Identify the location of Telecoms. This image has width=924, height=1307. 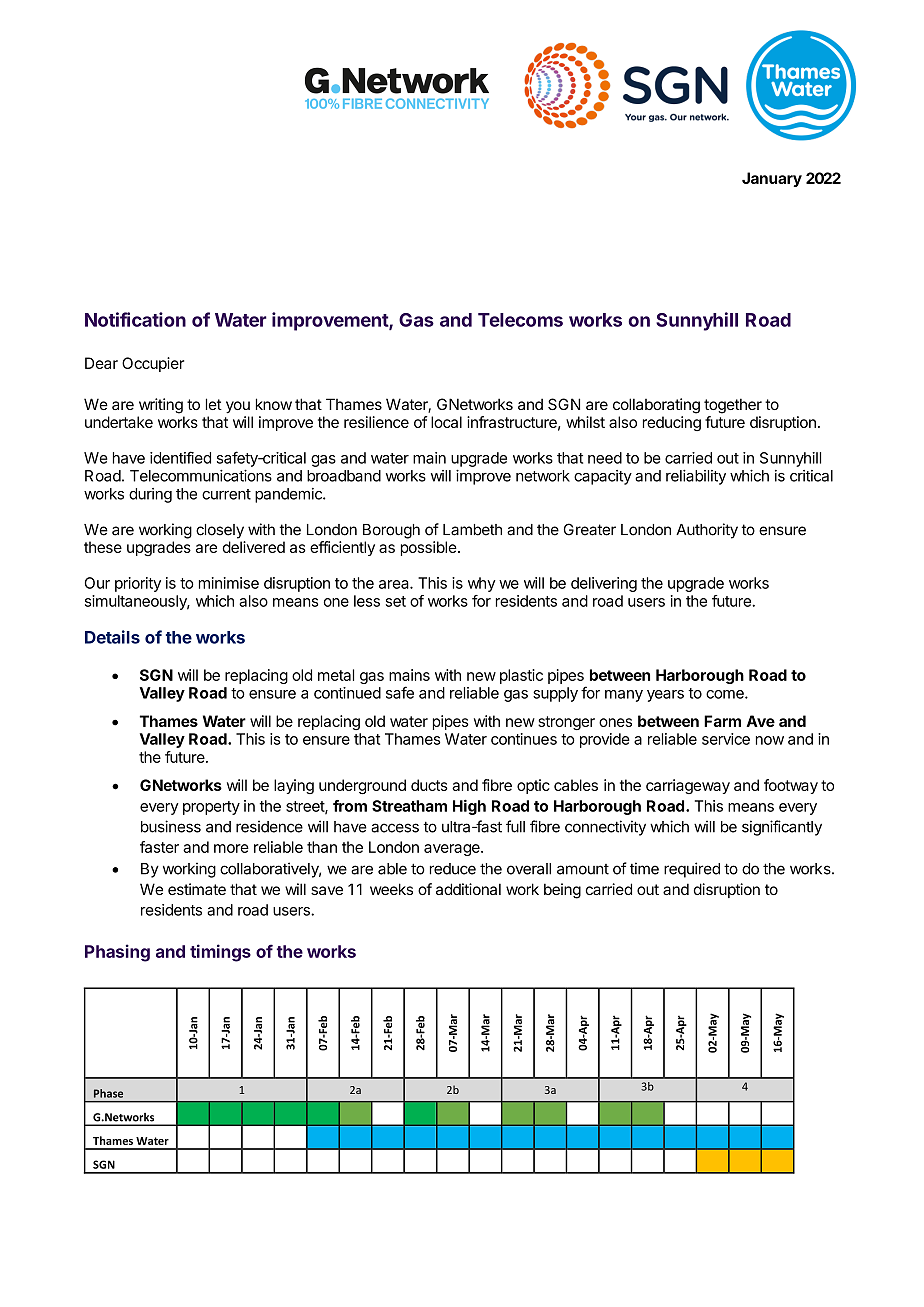
(520, 320).
